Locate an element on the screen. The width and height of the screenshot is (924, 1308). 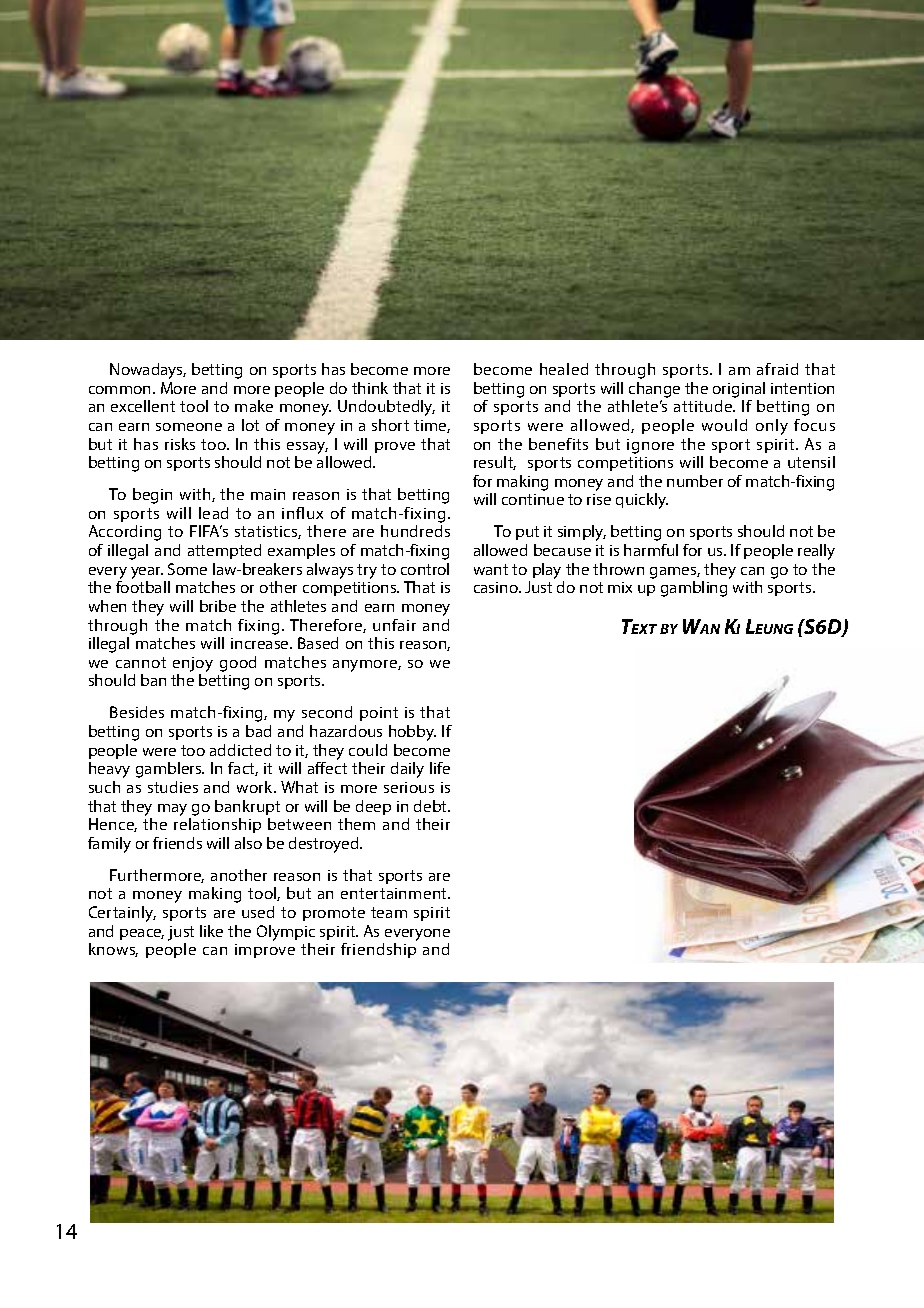
excellent is located at coordinates (143, 406).
